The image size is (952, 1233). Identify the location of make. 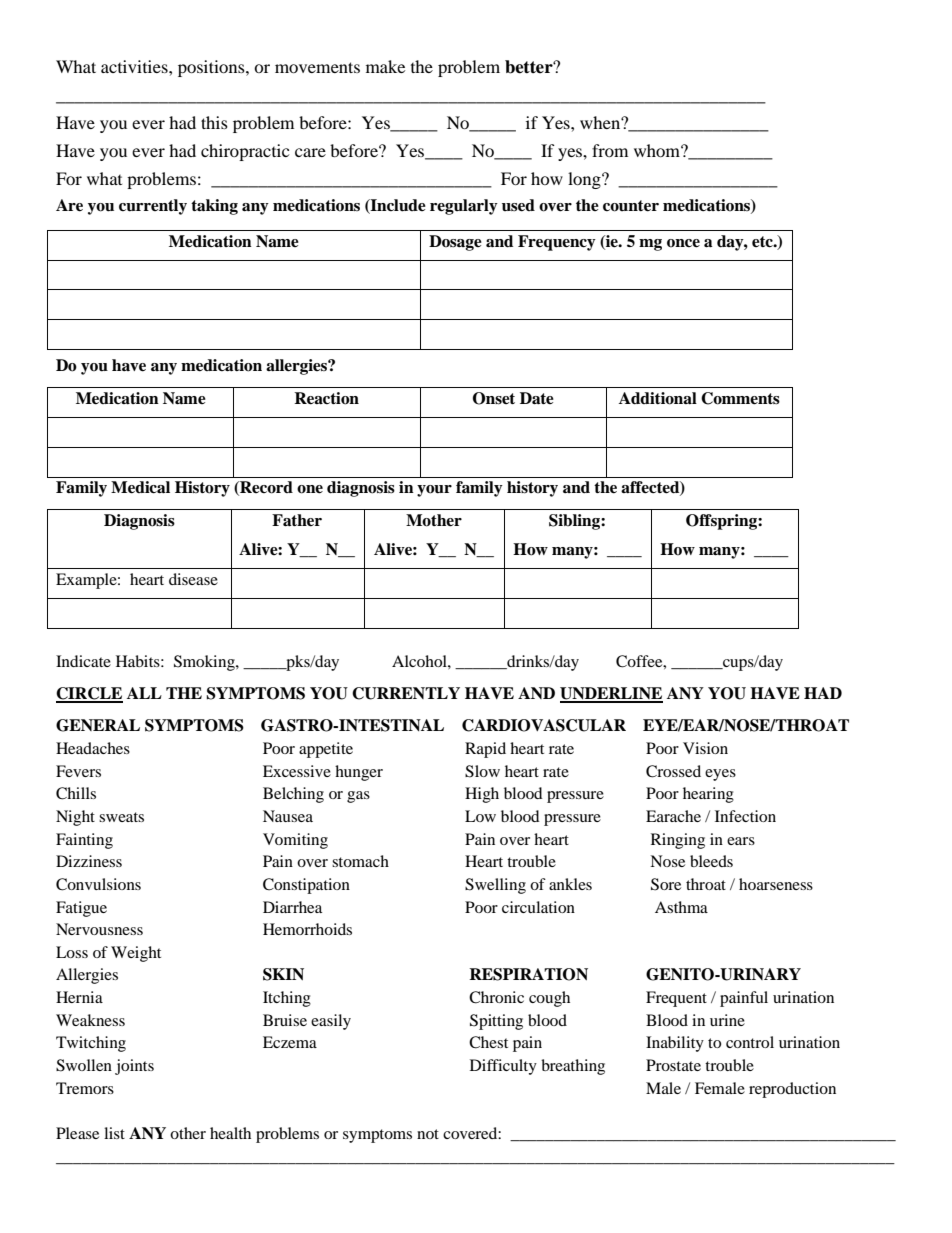
(385, 66).
